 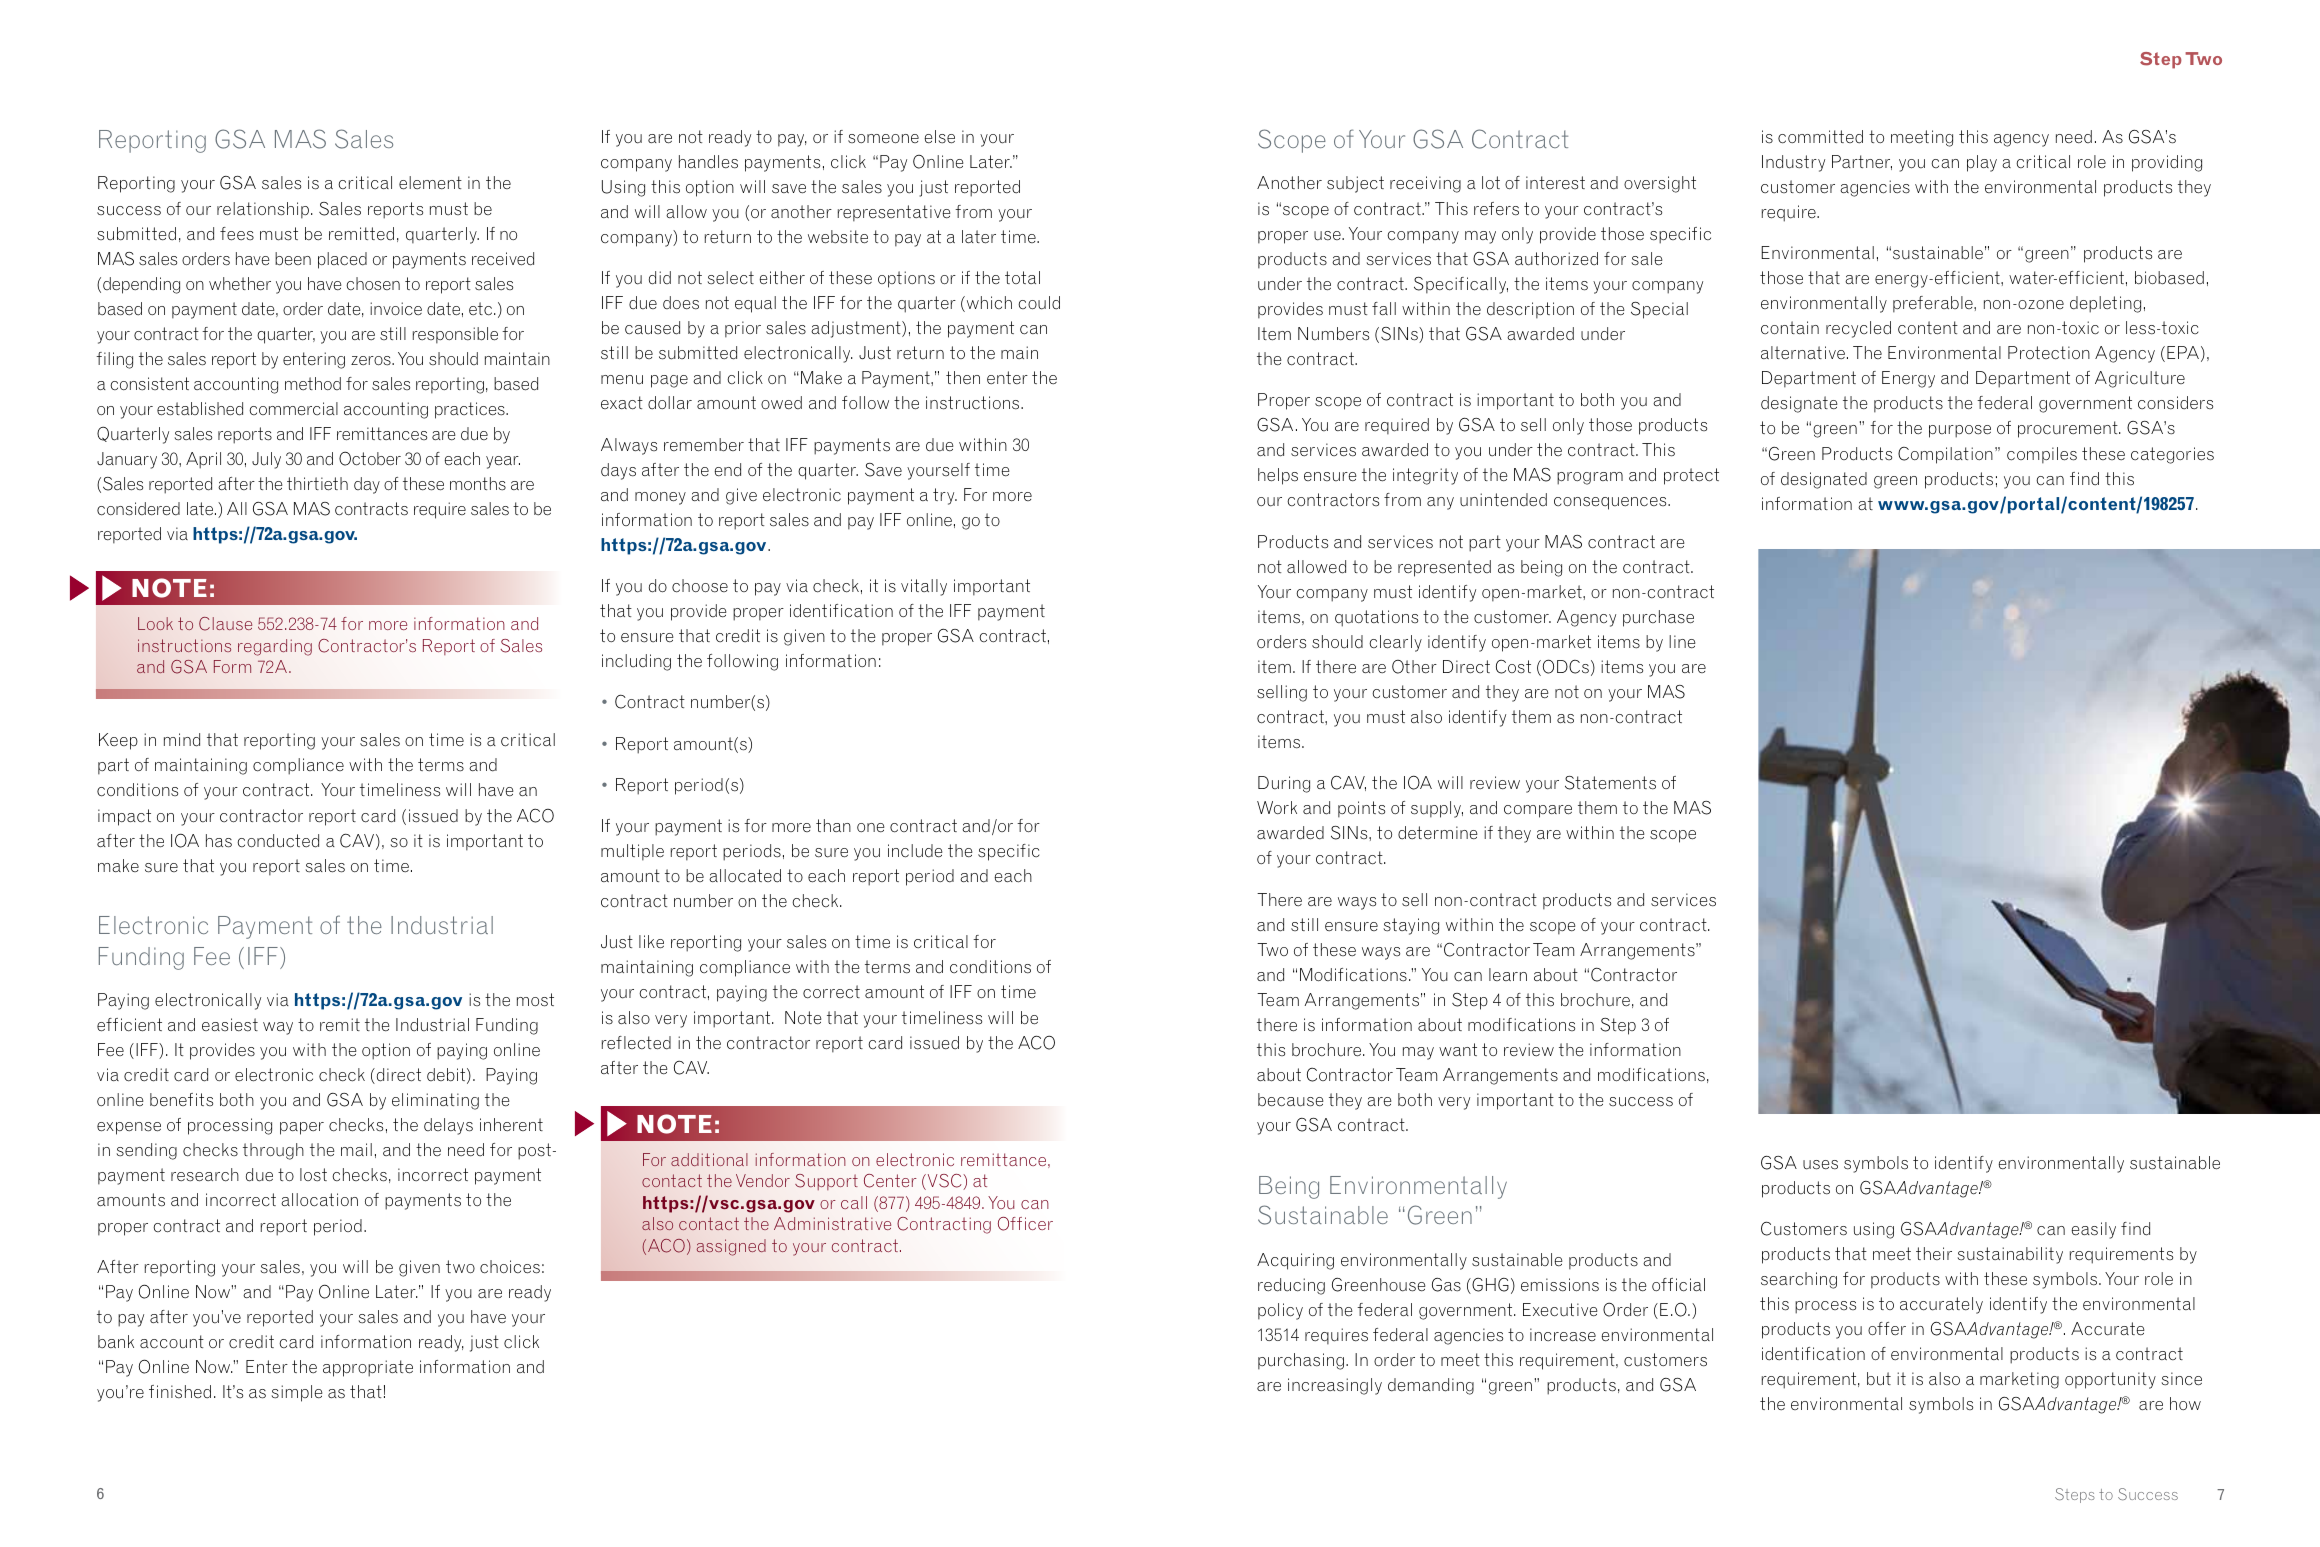 I want to click on subject, so click(x=1355, y=184).
